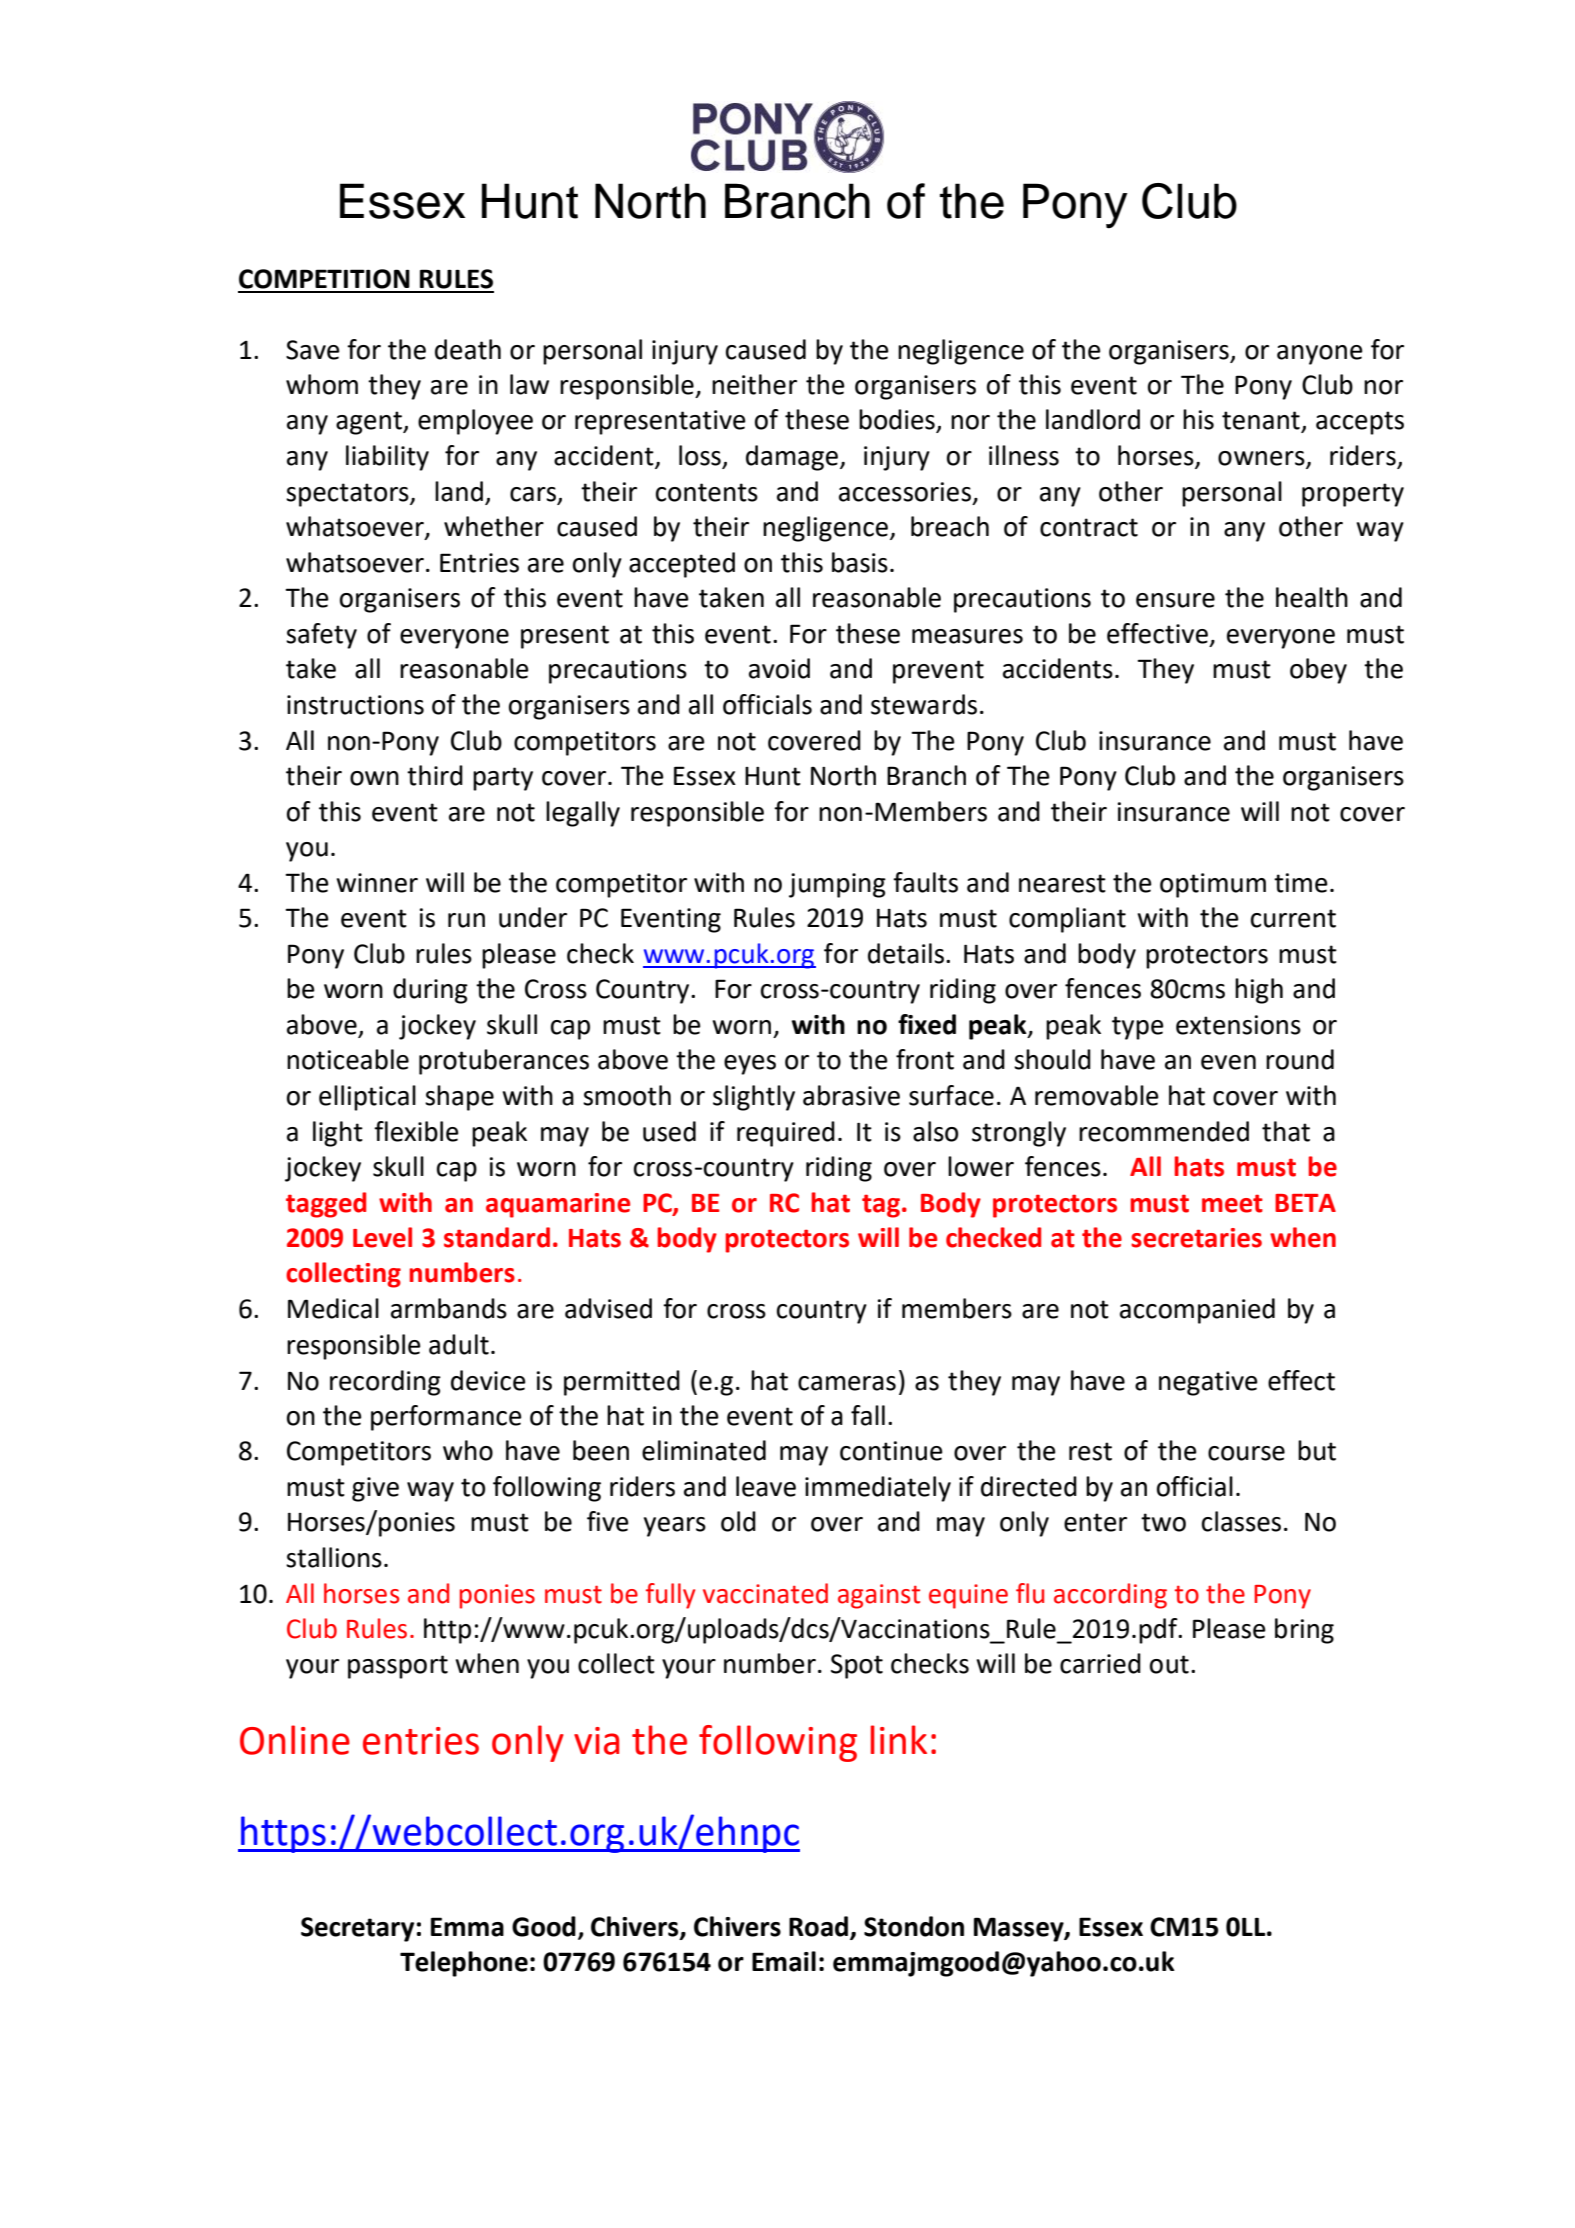  I want to click on Road, so click(818, 1926).
